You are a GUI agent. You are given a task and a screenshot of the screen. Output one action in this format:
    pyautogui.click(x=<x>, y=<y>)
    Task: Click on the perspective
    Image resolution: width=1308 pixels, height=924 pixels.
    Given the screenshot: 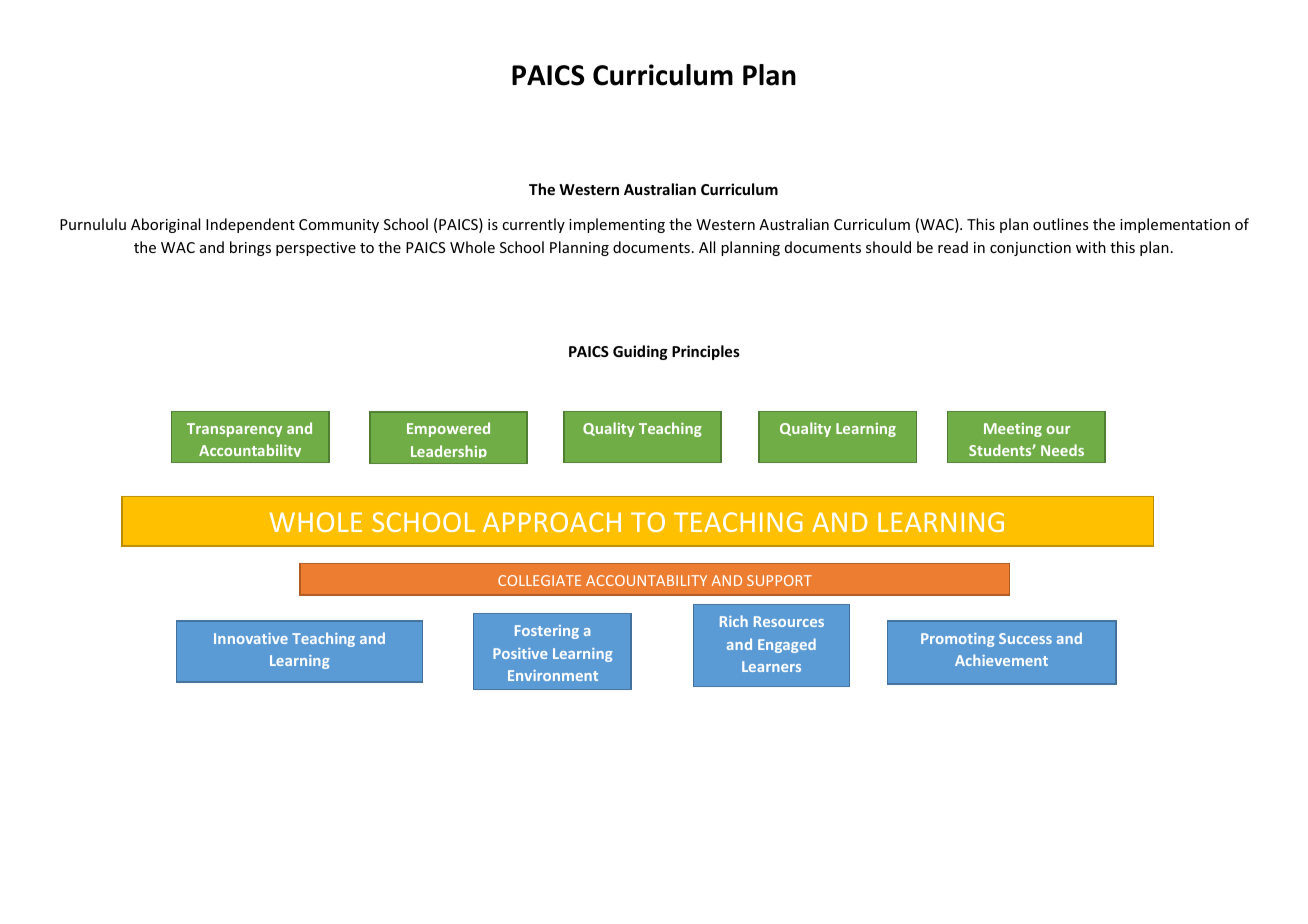 What is the action you would take?
    pyautogui.click(x=316, y=249)
